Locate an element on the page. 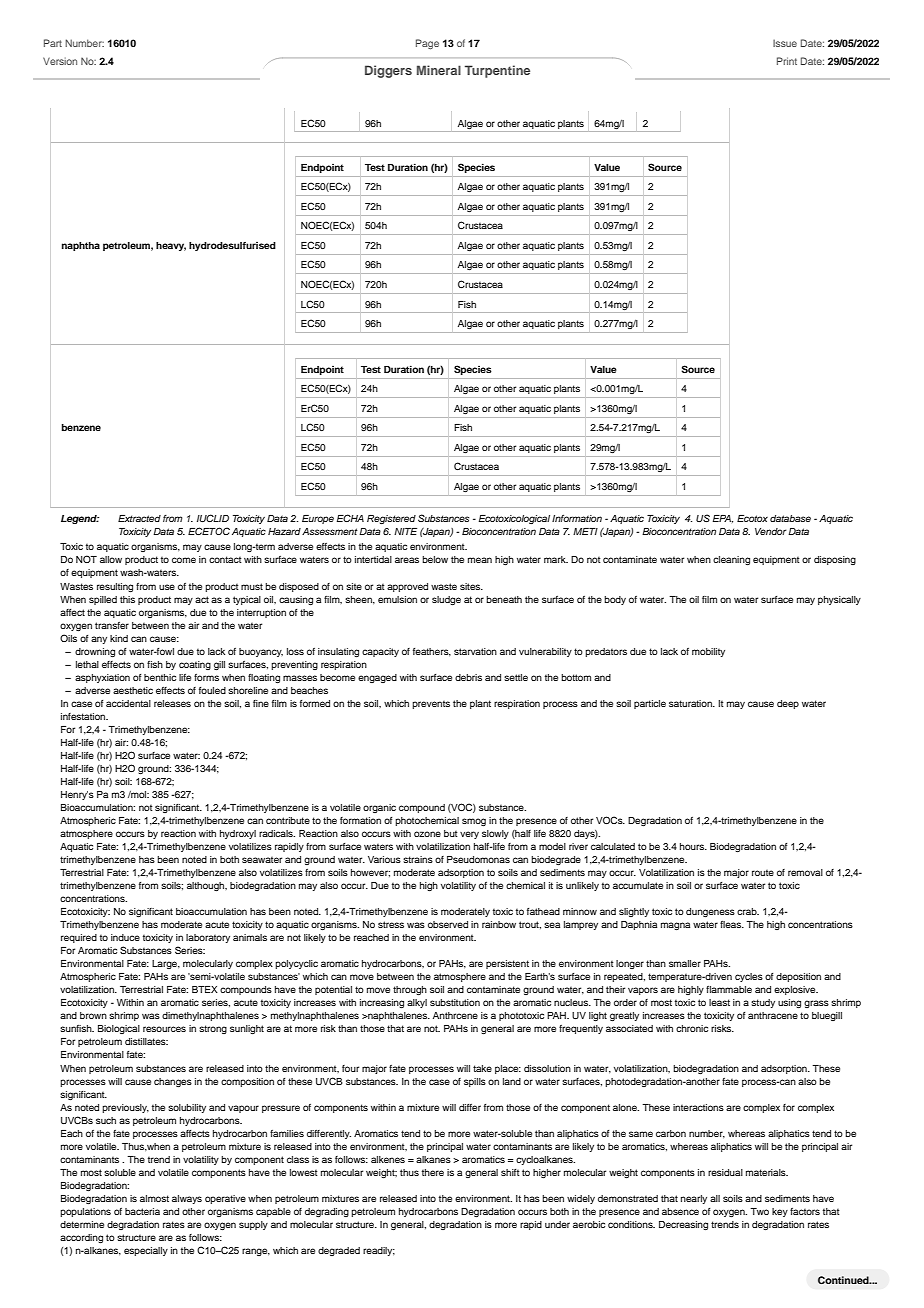  fleas is located at coordinates (732, 924).
